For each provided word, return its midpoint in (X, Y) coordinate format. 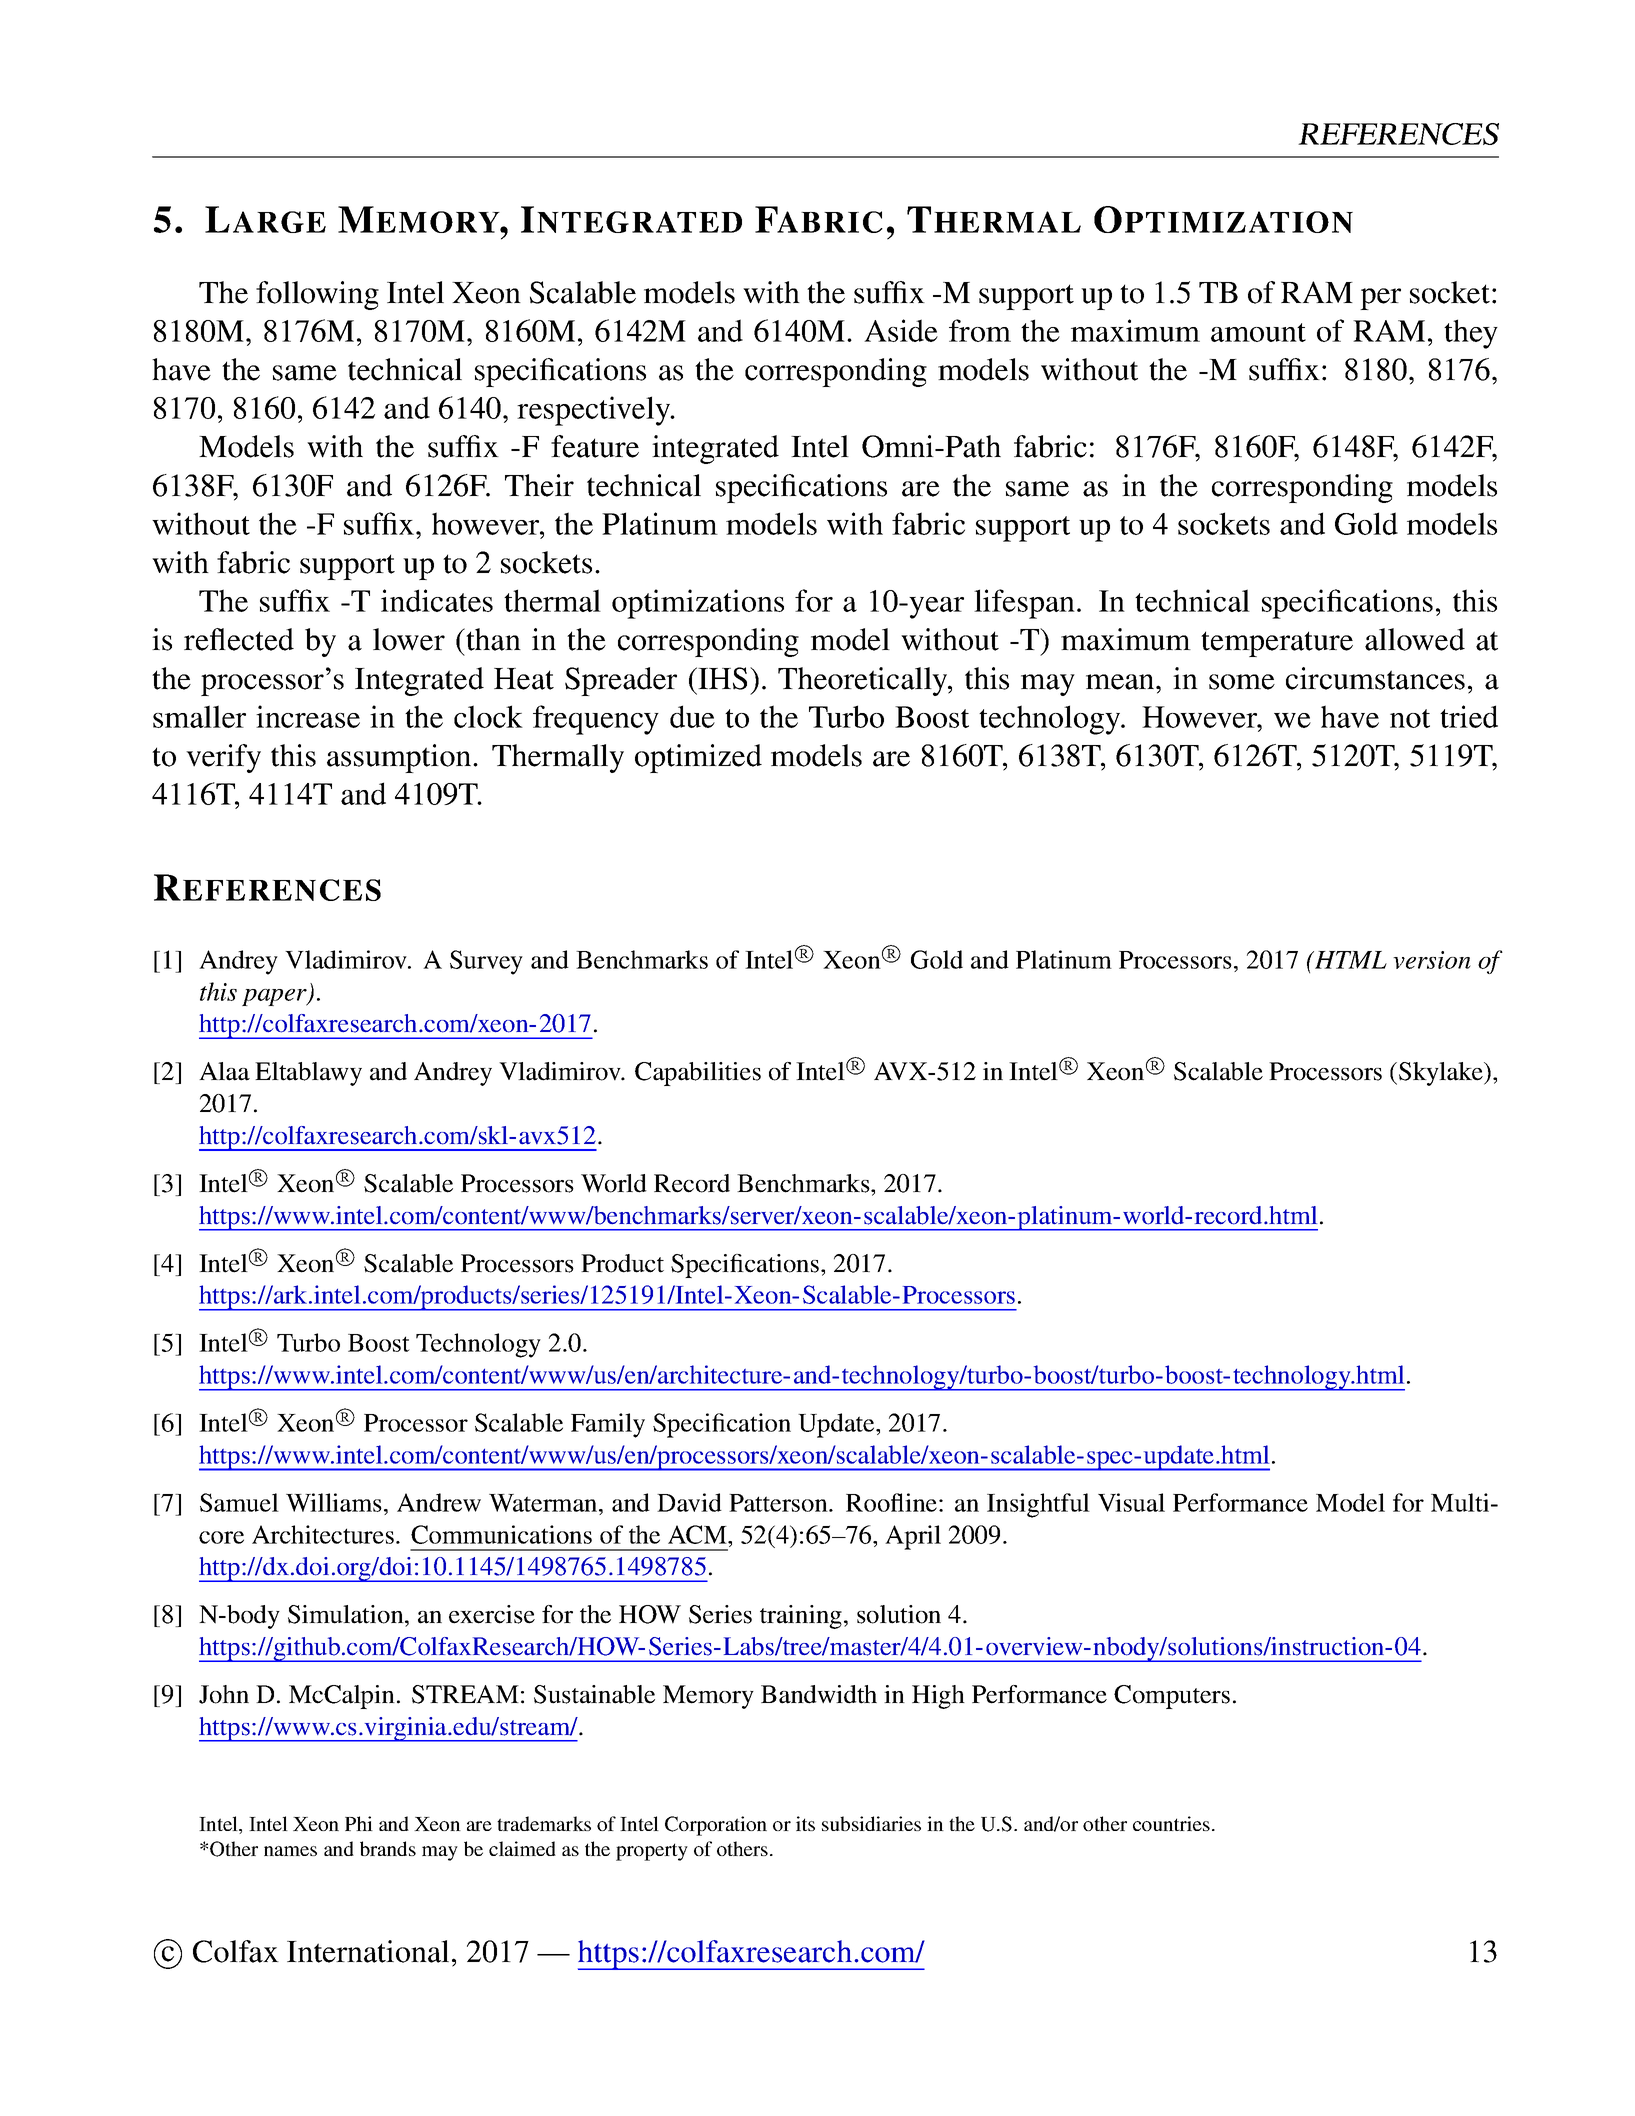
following (317, 295)
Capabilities (698, 1074)
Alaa (224, 1071)
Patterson (779, 1503)
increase (308, 716)
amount (1258, 332)
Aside (901, 330)
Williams (334, 1502)
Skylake (1442, 1074)
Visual (1131, 1502)
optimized (698, 758)
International (368, 1951)
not (1410, 718)
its (805, 1823)
